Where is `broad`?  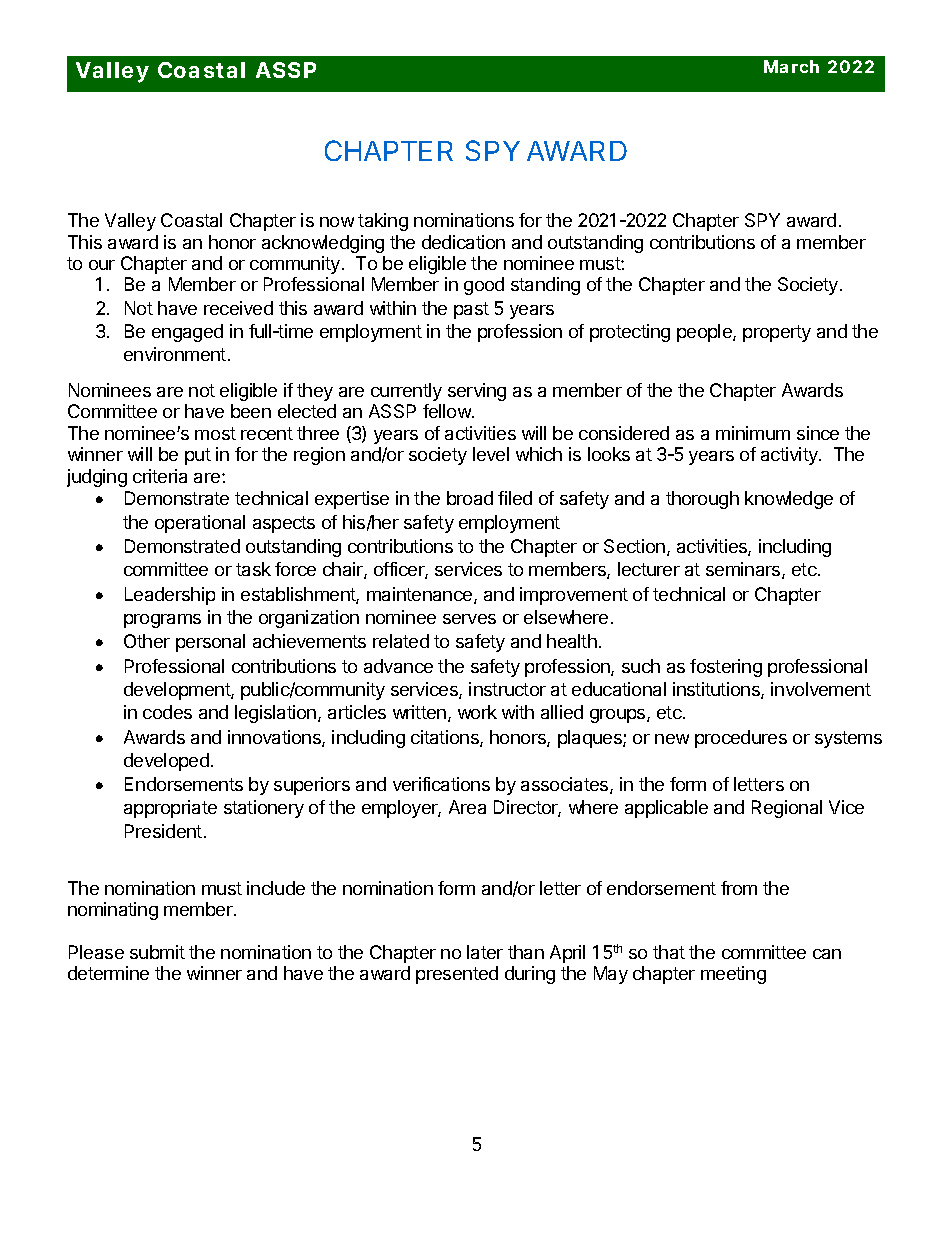 broad is located at coordinates (470, 498).
